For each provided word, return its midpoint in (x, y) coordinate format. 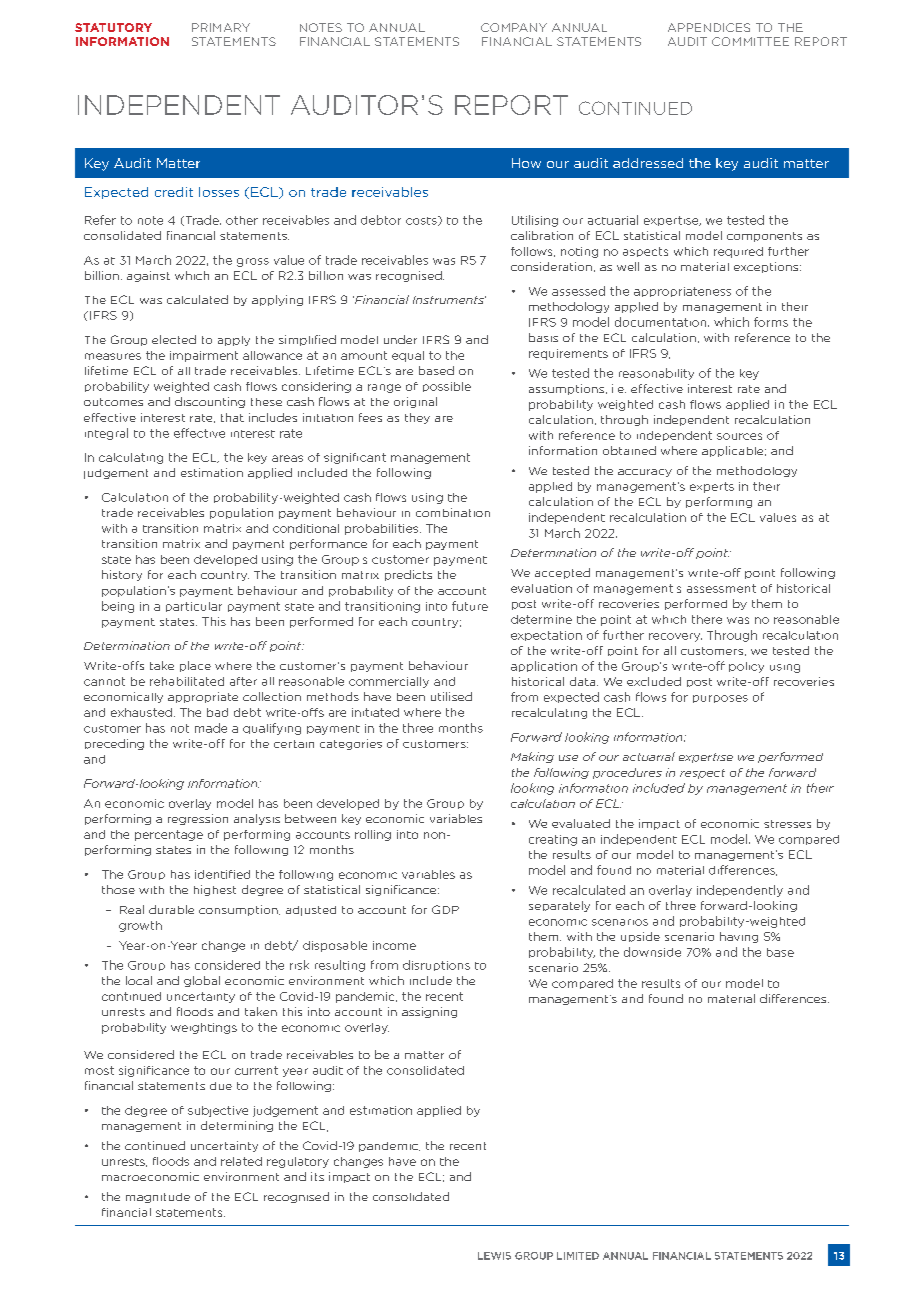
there (707, 619)
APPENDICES (709, 27)
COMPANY (514, 27)
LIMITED (578, 1256)
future (470, 606)
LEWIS (494, 1256)
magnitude (158, 1198)
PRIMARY (221, 27)
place (195, 666)
